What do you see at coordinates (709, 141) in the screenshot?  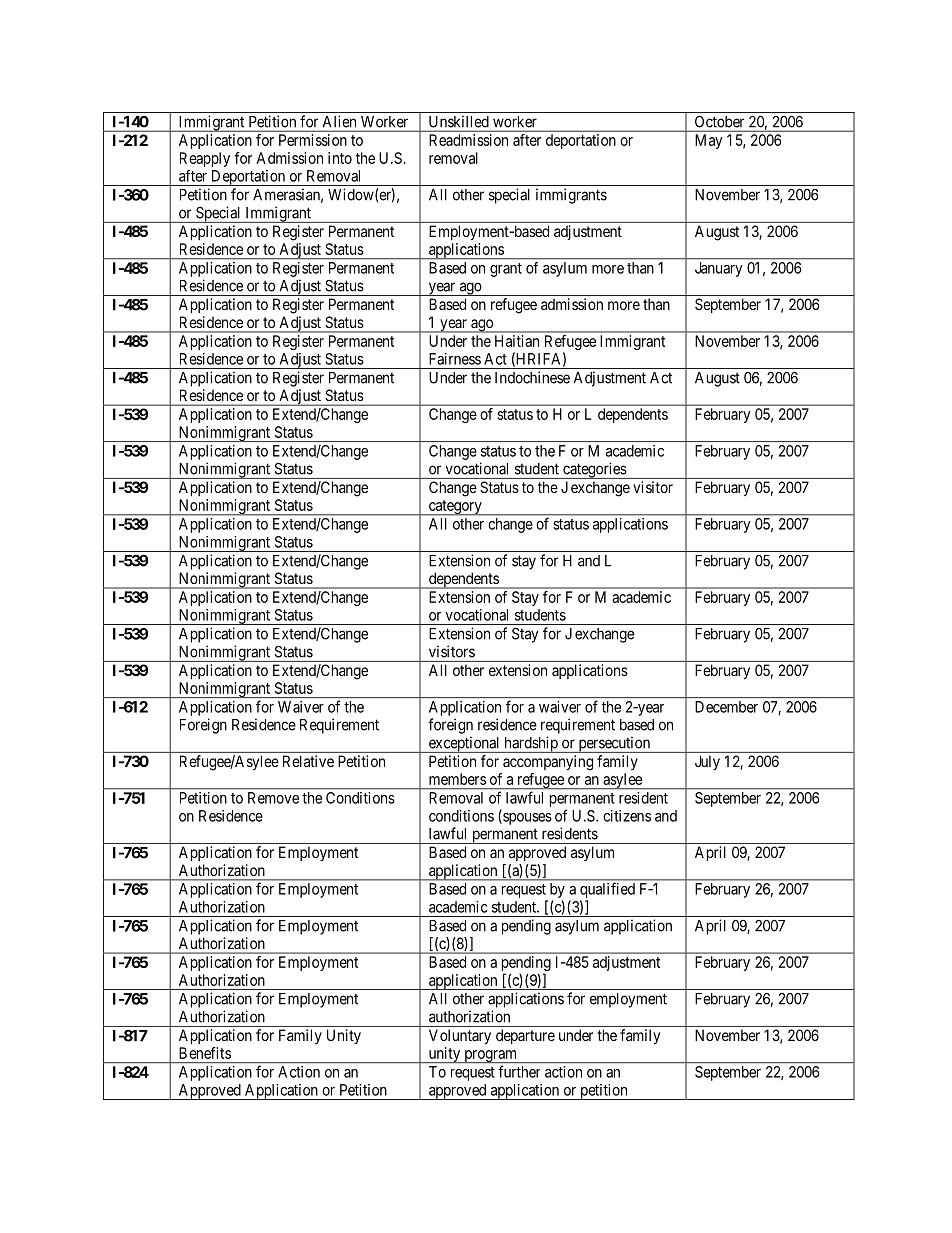 I see `May` at bounding box center [709, 141].
